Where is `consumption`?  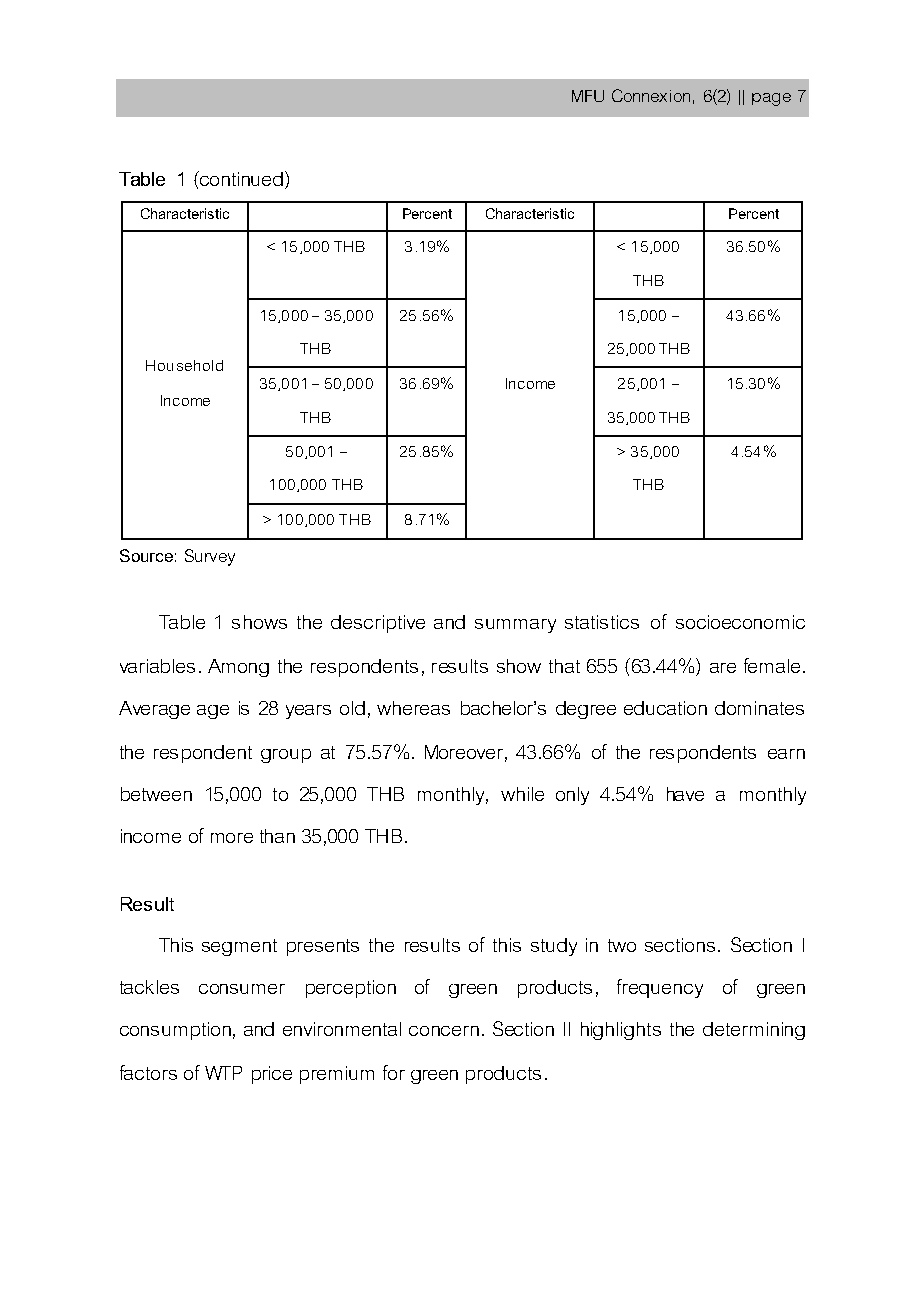
consumption is located at coordinates (175, 1031).
